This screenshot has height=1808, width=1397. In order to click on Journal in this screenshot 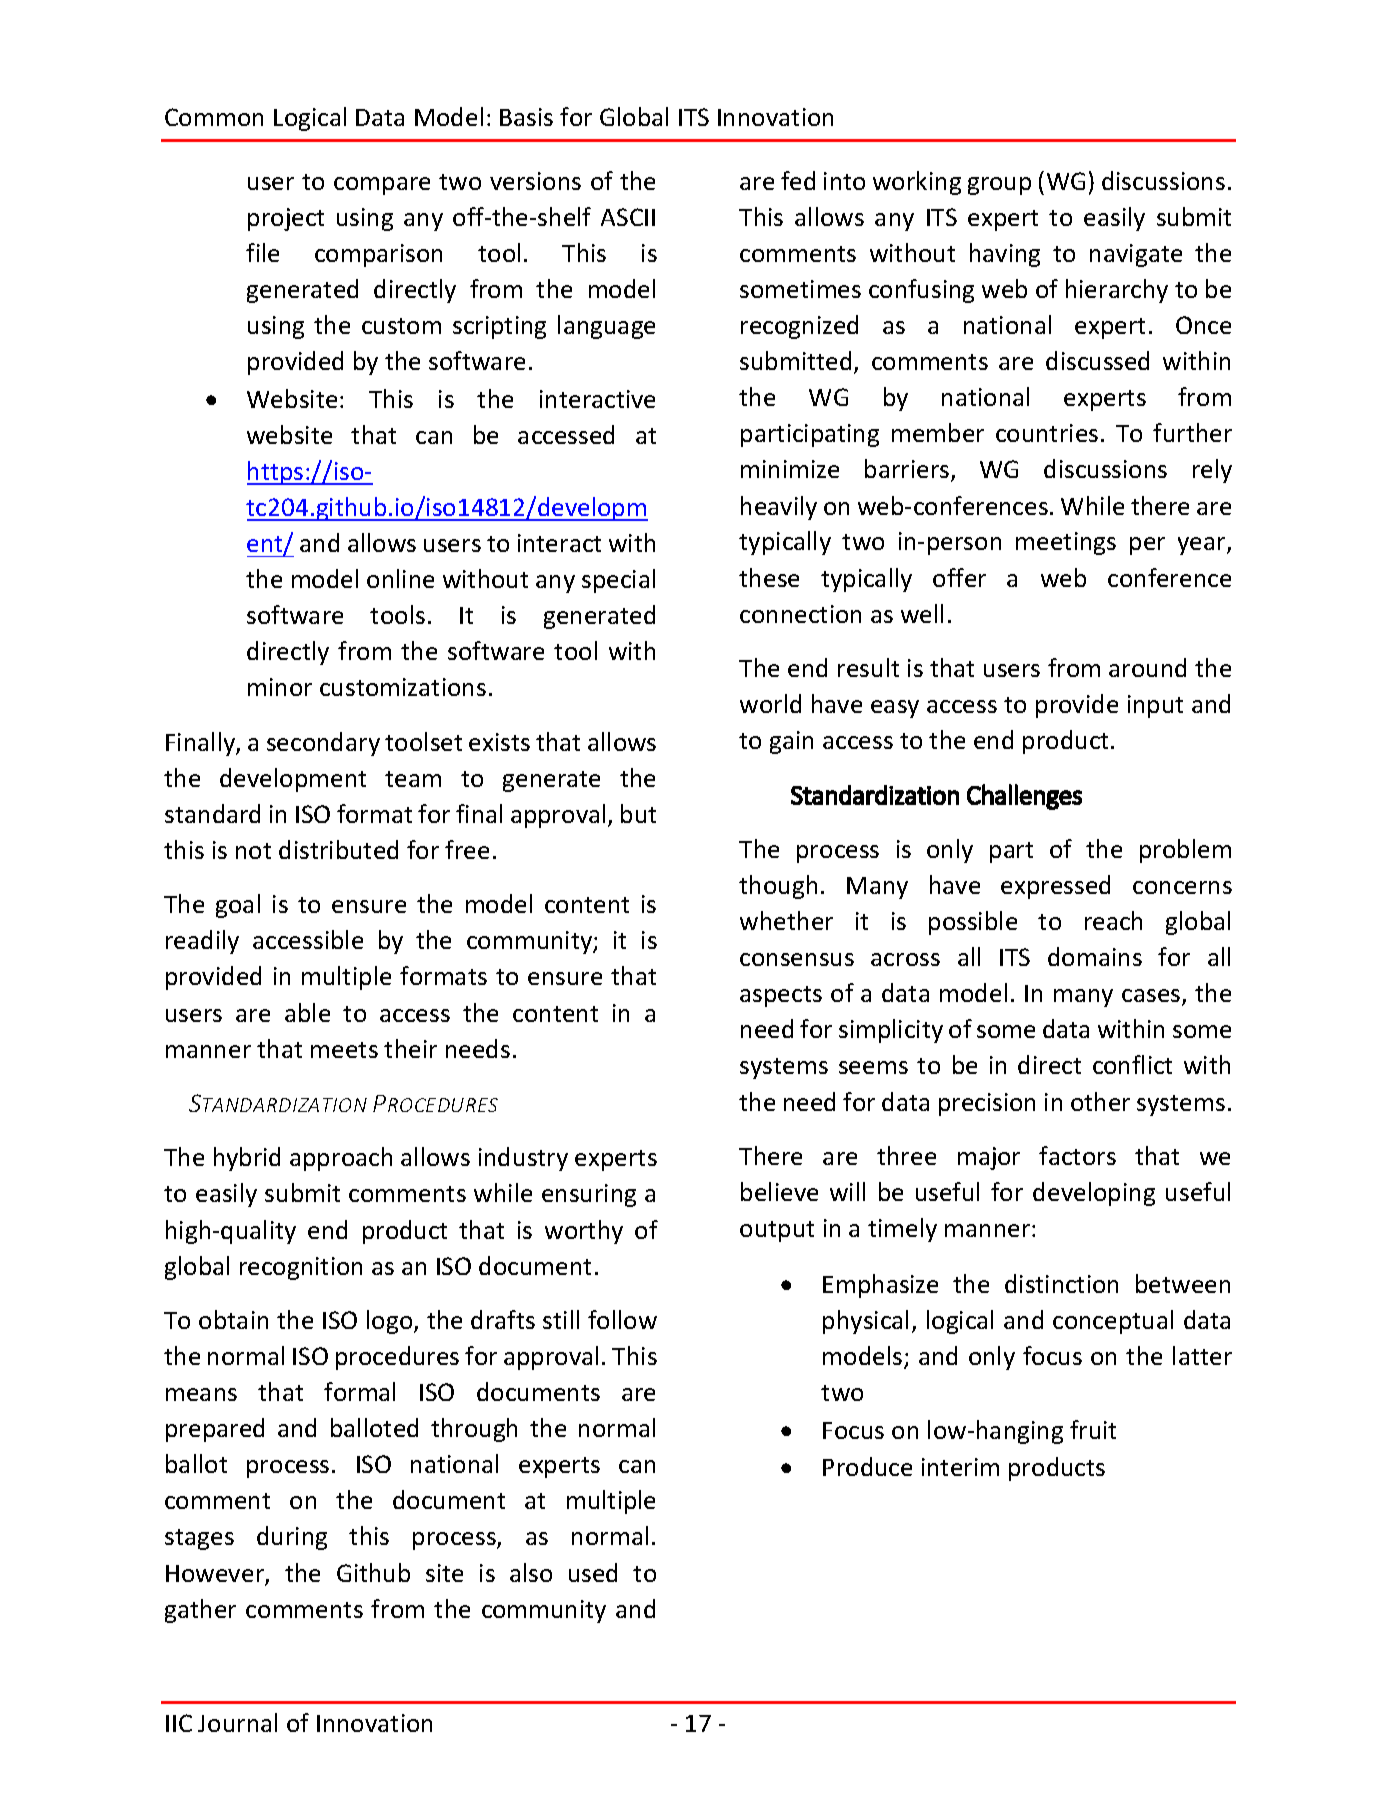, I will do `click(237, 1722)`.
